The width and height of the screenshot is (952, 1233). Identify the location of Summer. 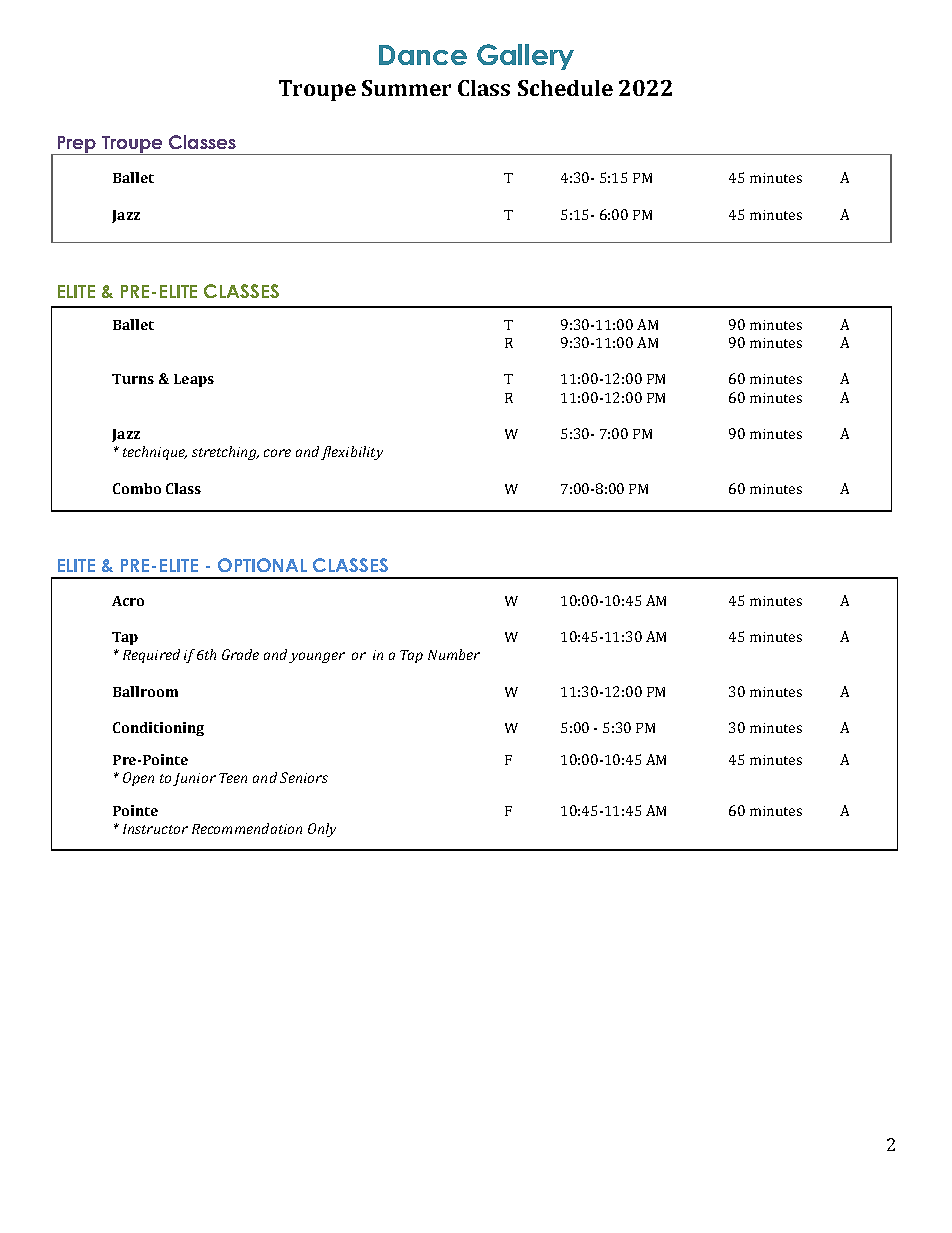
(406, 88).
